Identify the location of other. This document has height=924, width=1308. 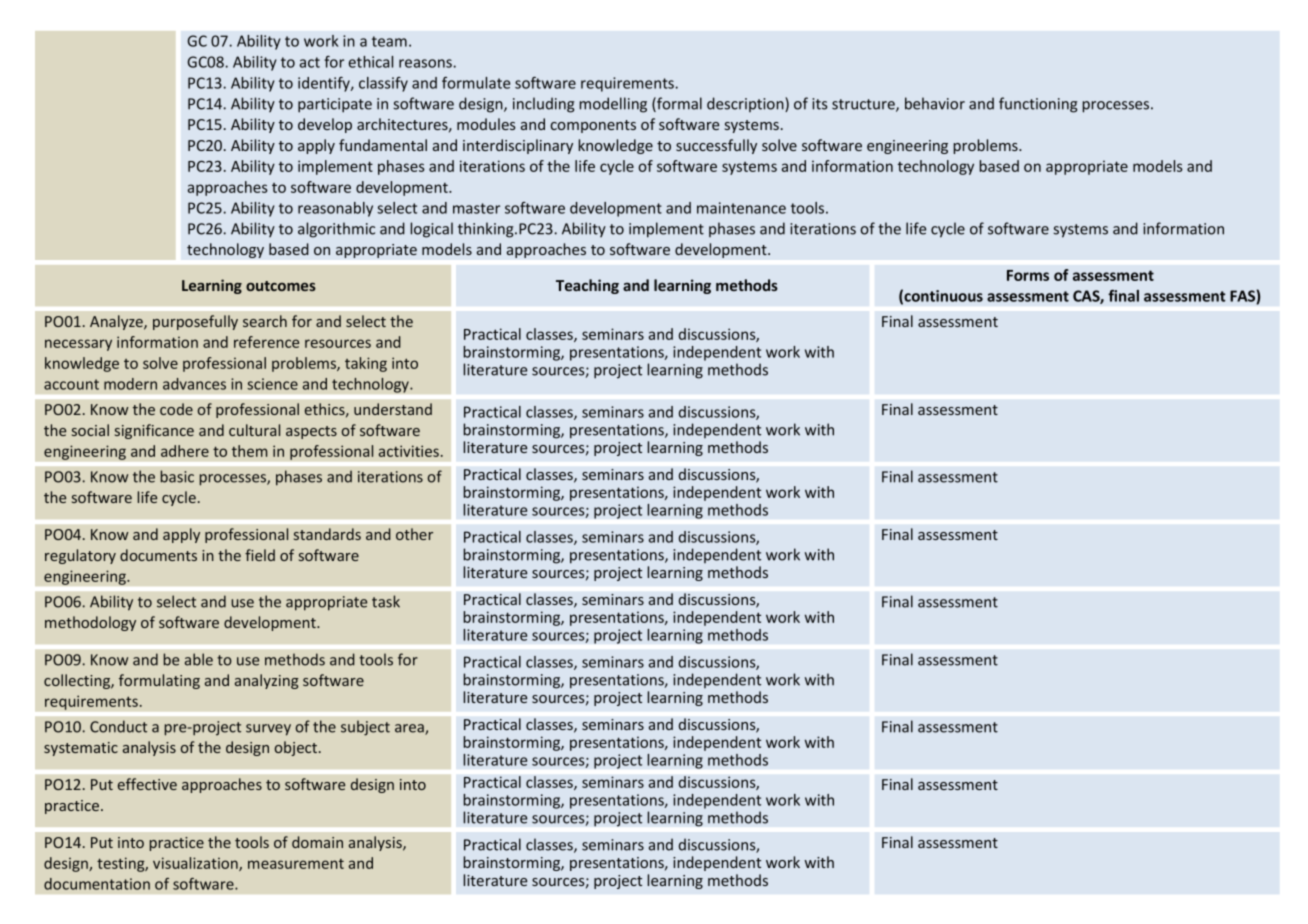
(414, 534).
